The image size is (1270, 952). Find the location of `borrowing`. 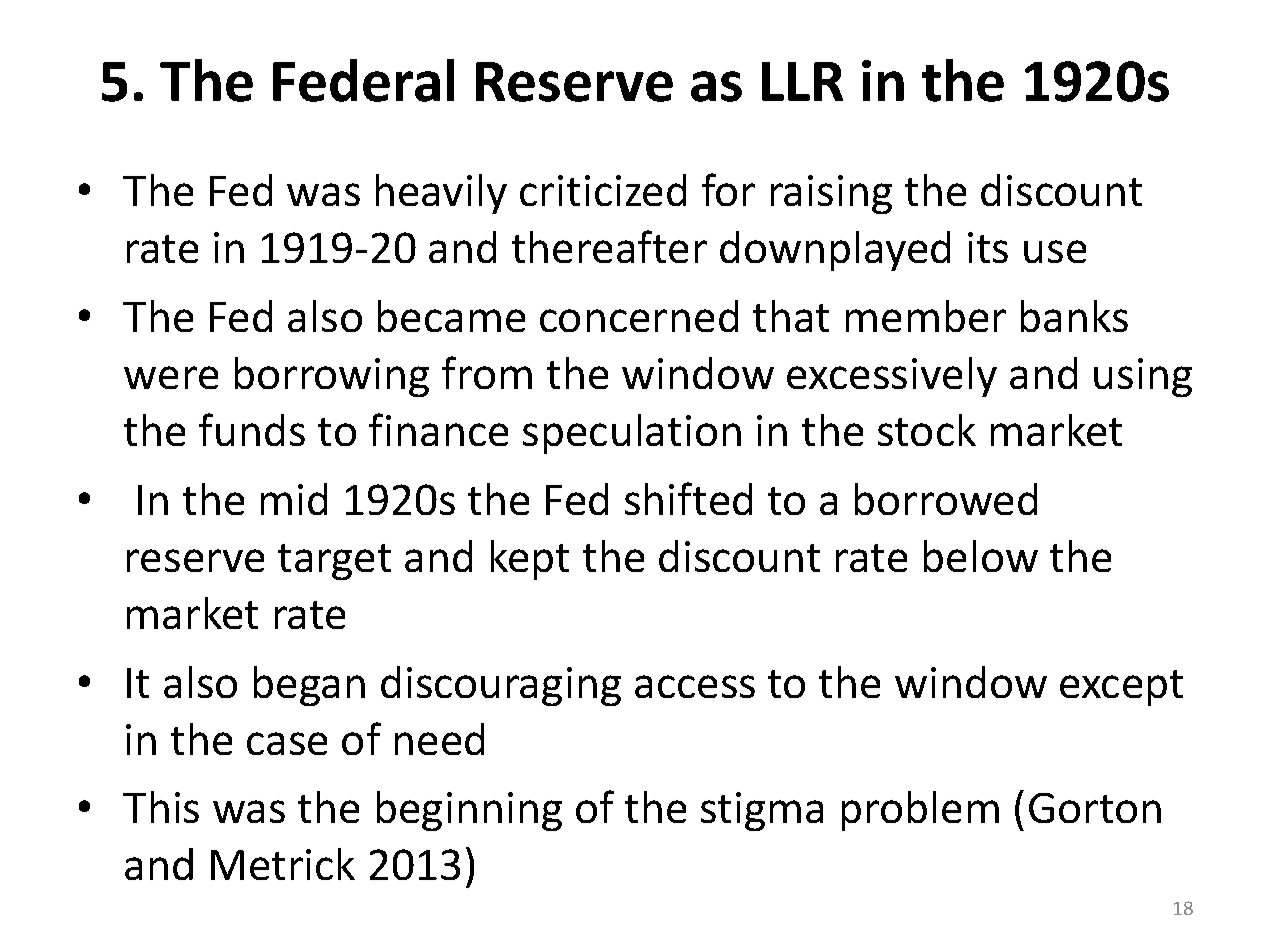

borrowing is located at coordinates (332, 377).
